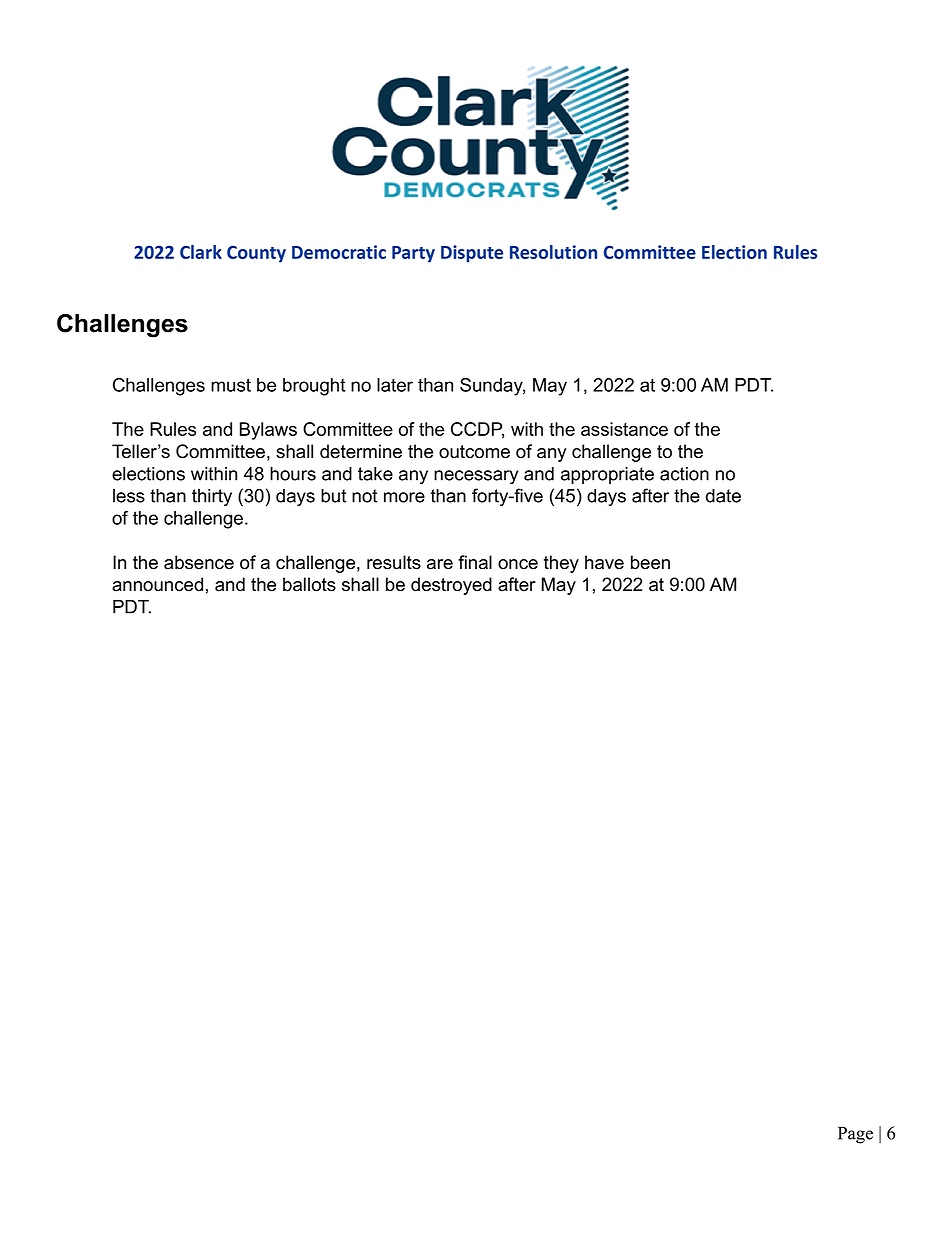 Image resolution: width=952 pixels, height=1233 pixels. Describe the element at coordinates (199, 562) in the screenshot. I see `absence` at that location.
